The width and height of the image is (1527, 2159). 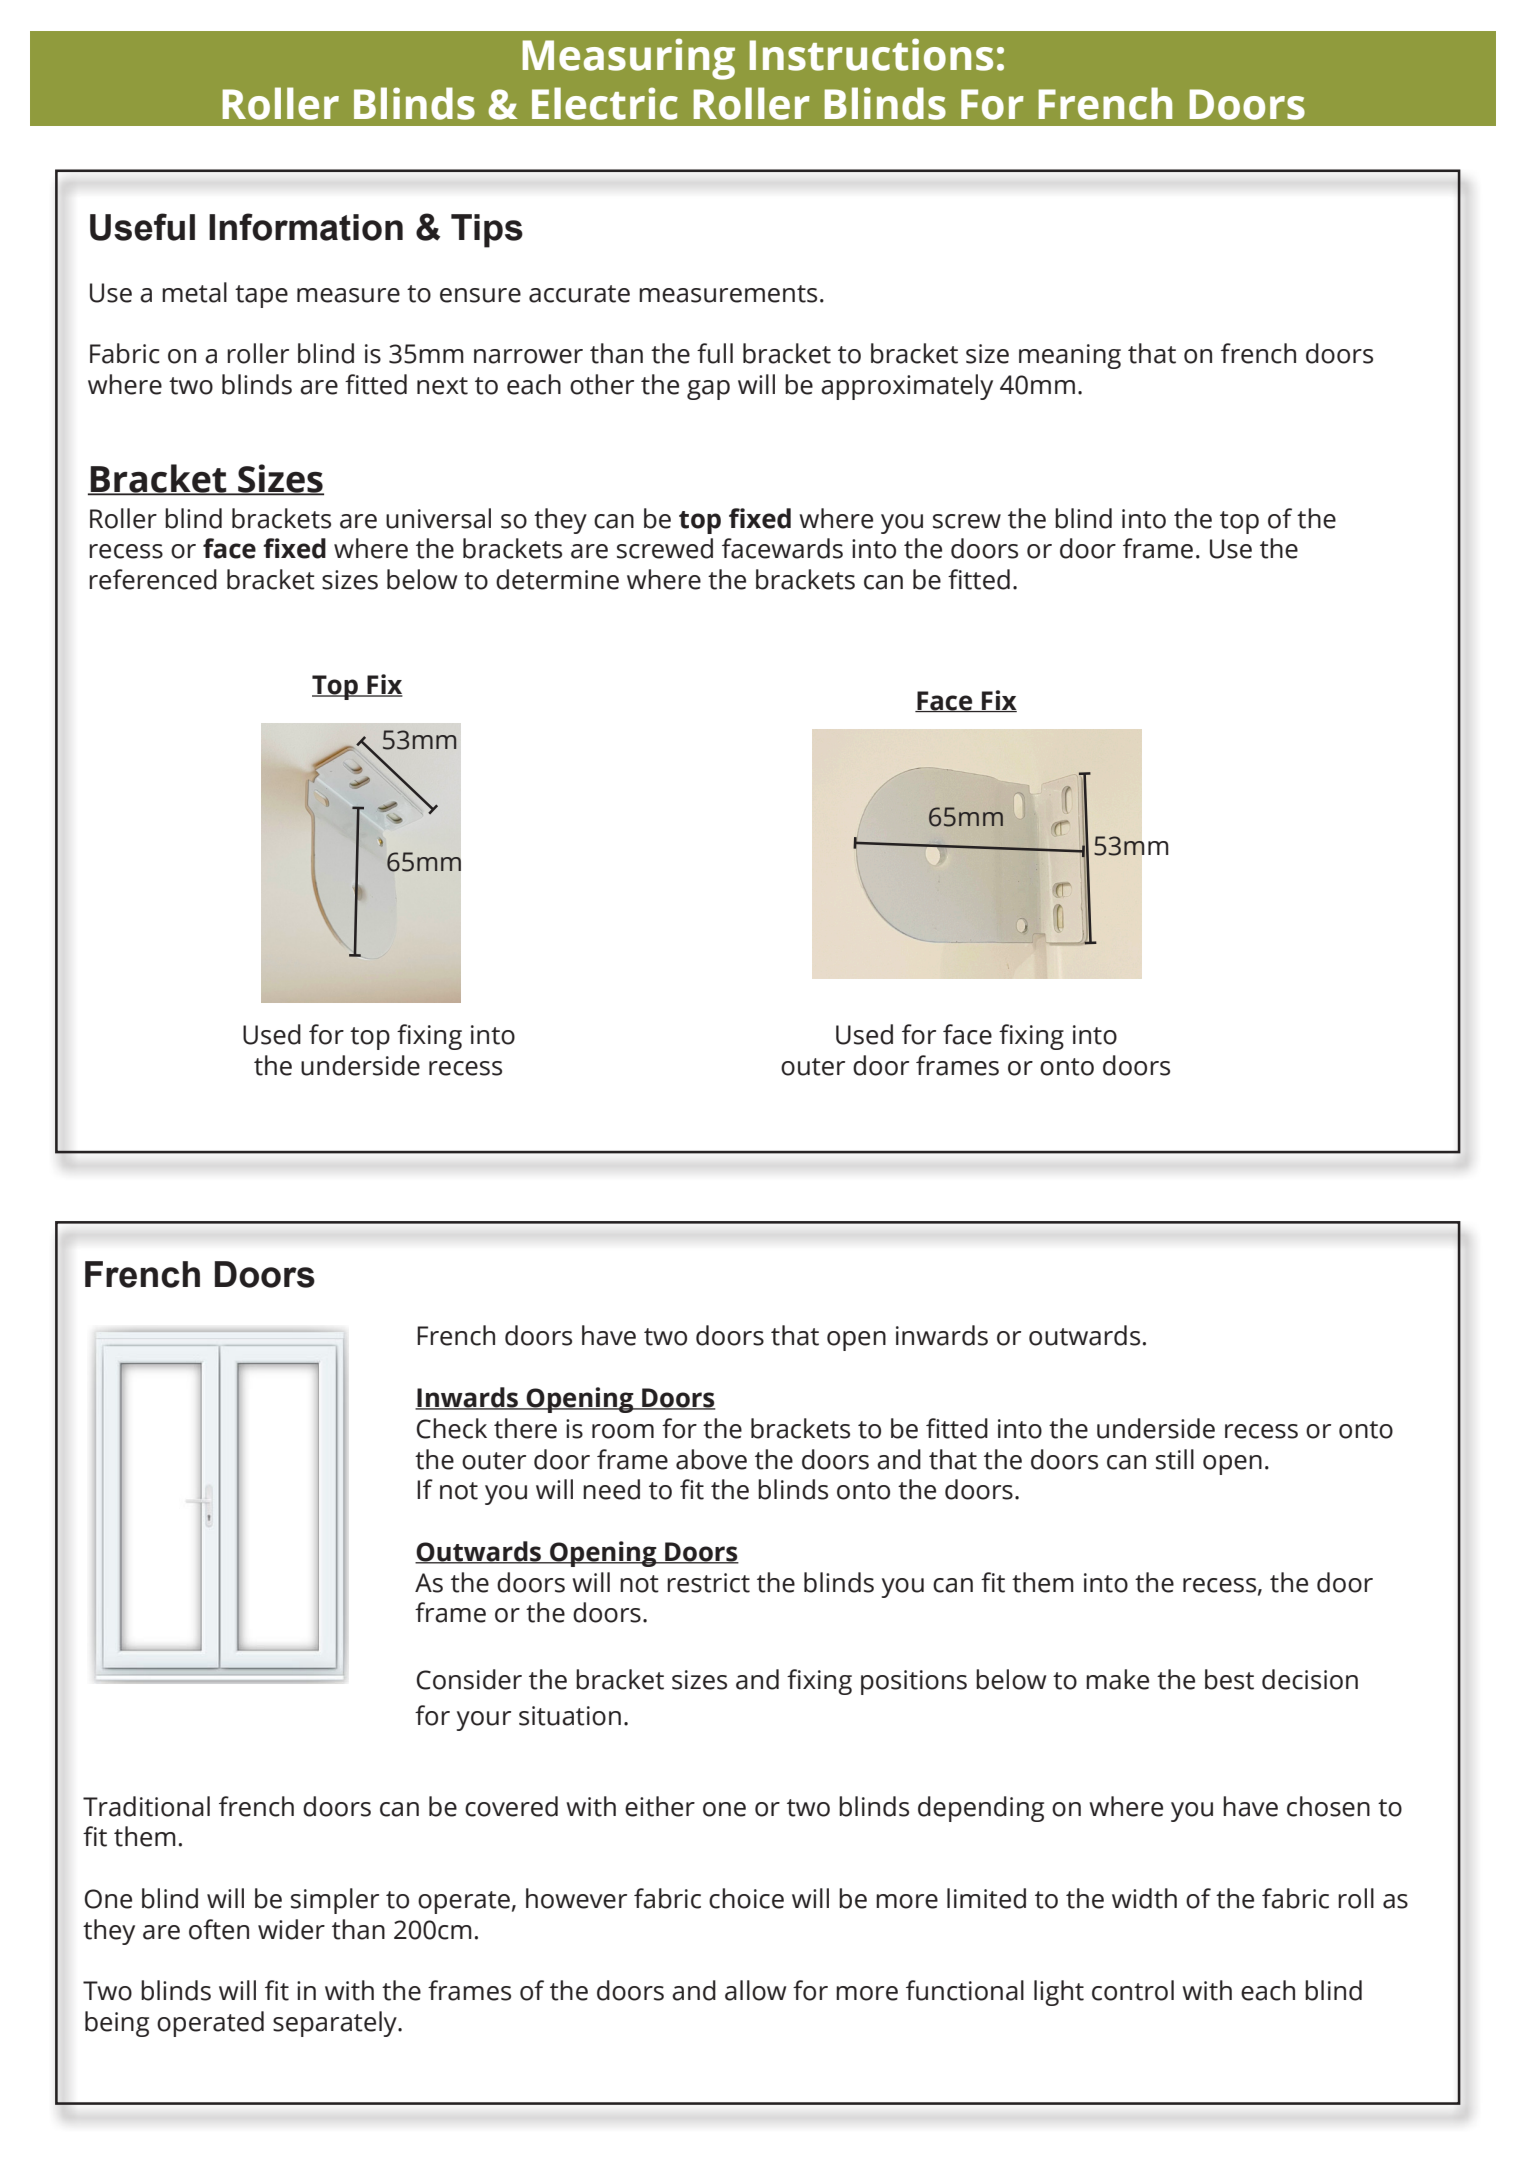 What do you see at coordinates (557, 579) in the image?
I see `determine` at bounding box center [557, 579].
